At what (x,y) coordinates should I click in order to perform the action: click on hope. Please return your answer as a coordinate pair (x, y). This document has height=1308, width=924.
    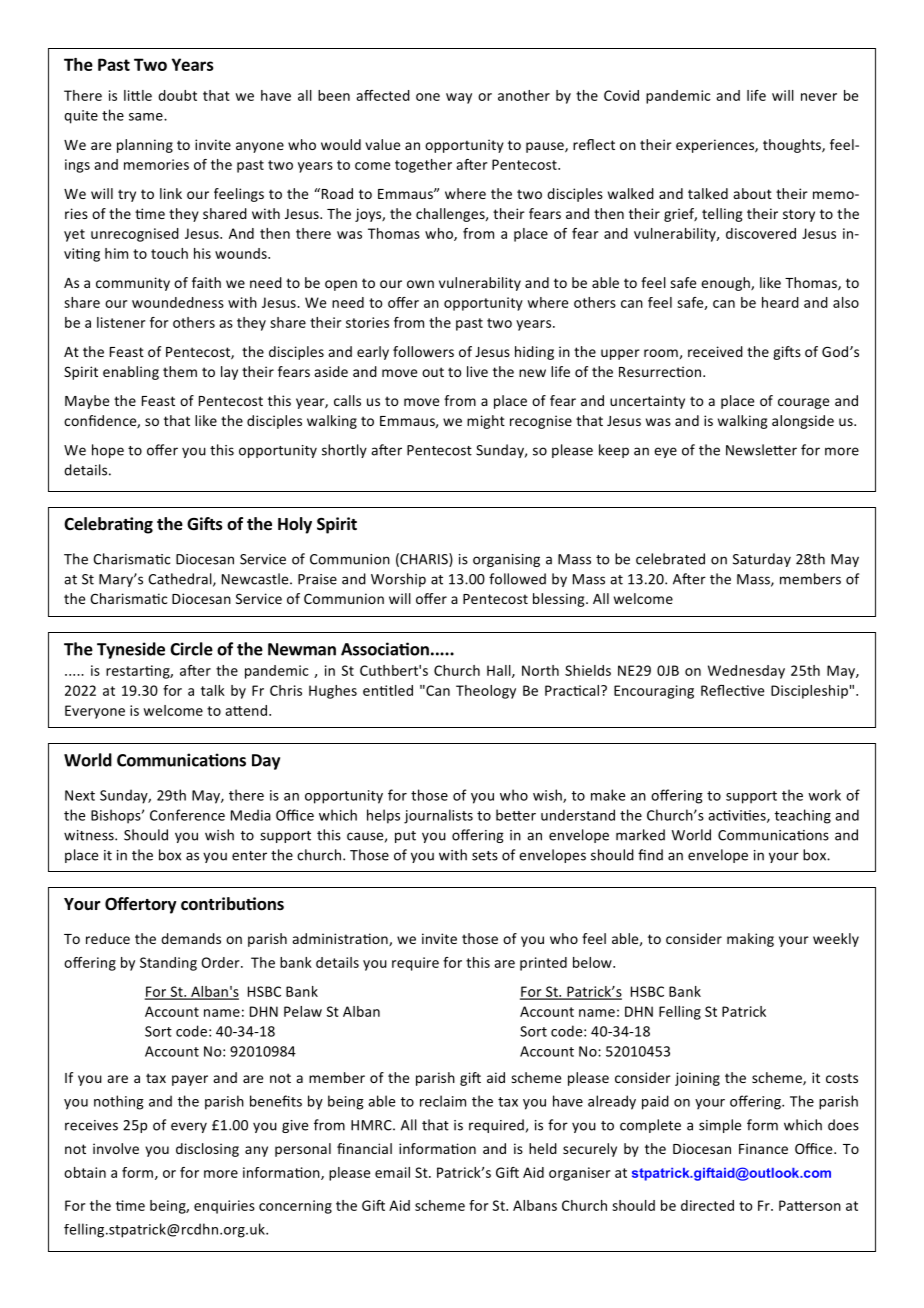
    Looking at the image, I should click on (108, 451).
